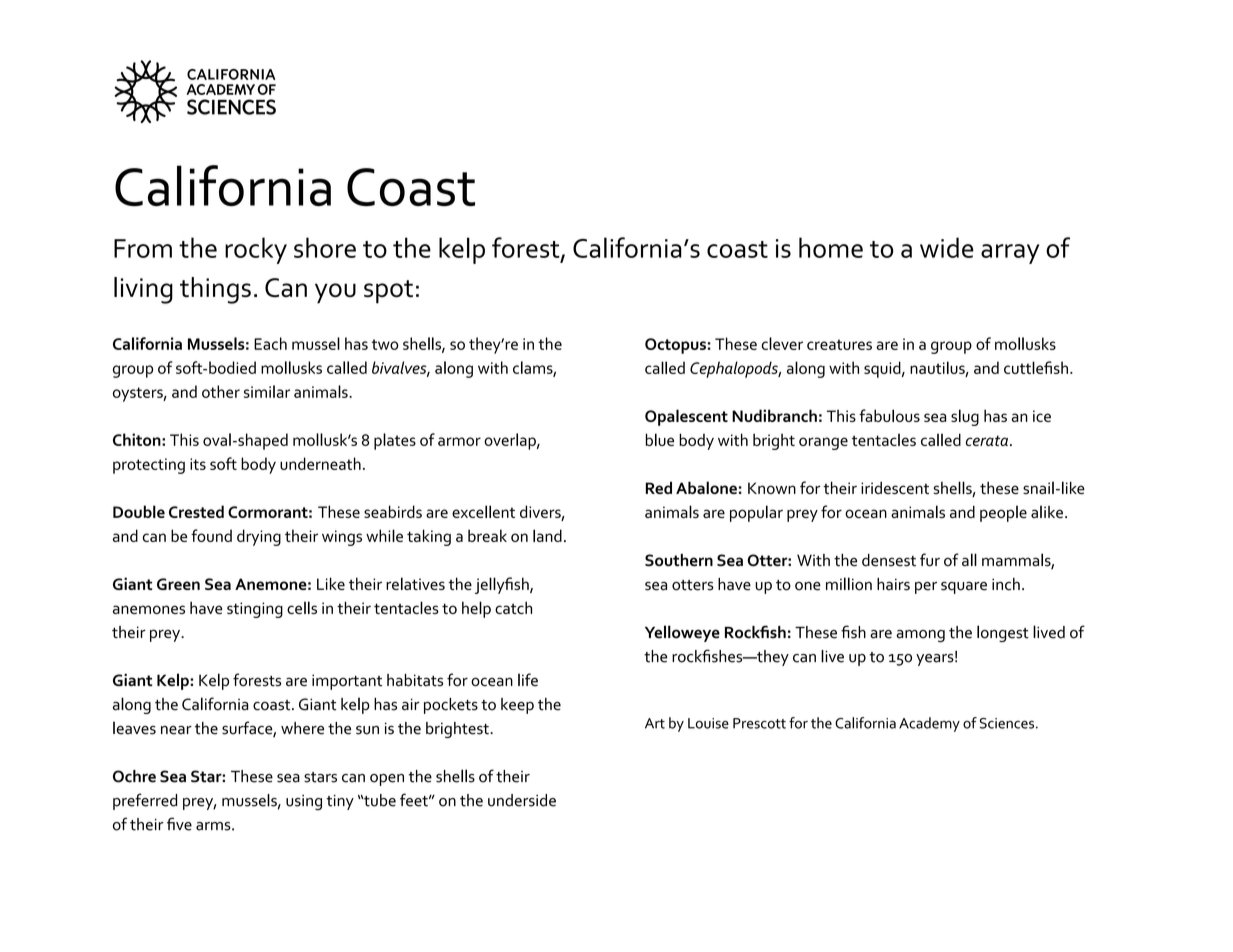 This page has width=1233, height=952. What do you see at coordinates (214, 826) in the page?
I see `arms` at bounding box center [214, 826].
